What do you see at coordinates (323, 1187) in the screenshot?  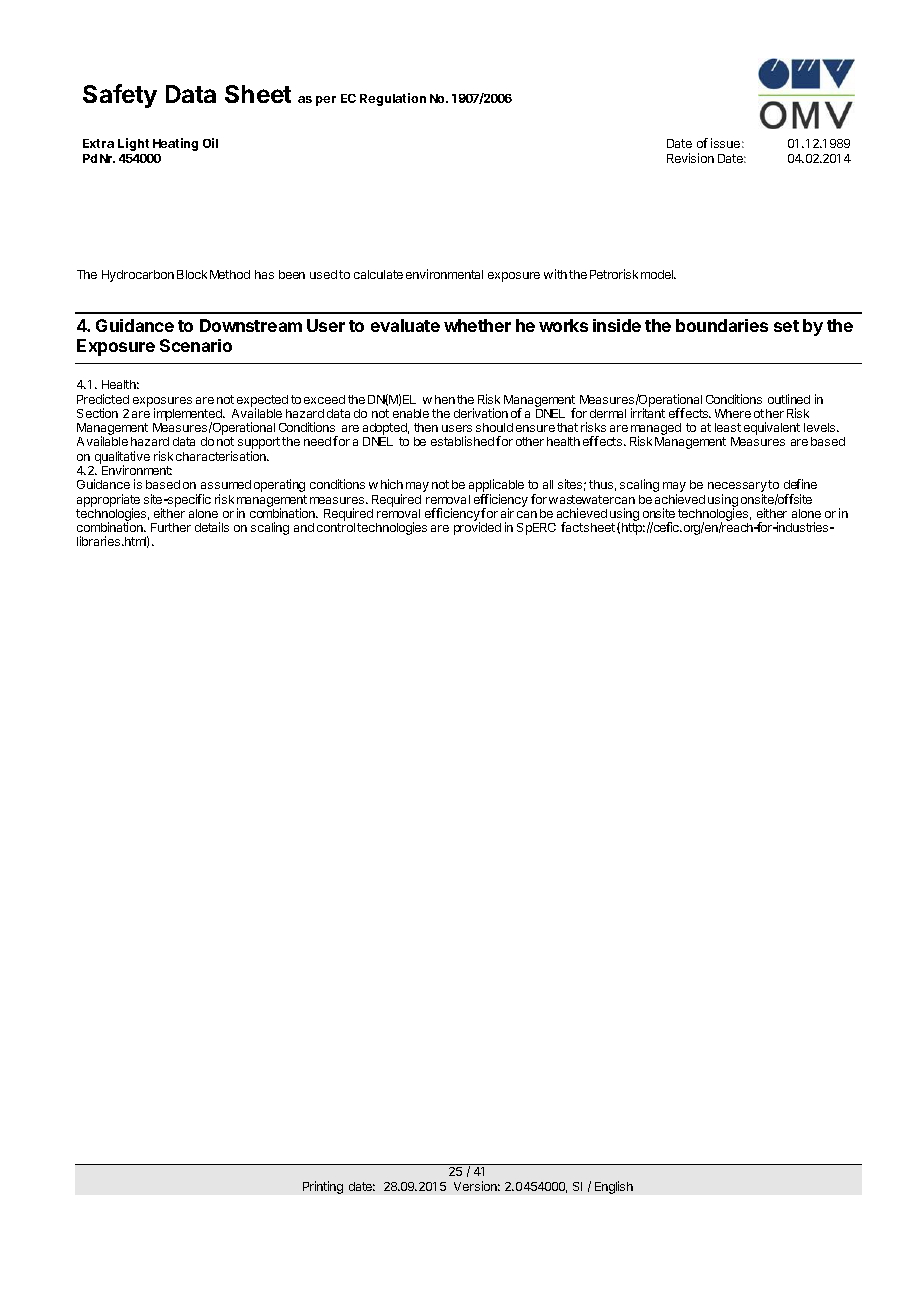 I see `Printing` at bounding box center [323, 1187].
